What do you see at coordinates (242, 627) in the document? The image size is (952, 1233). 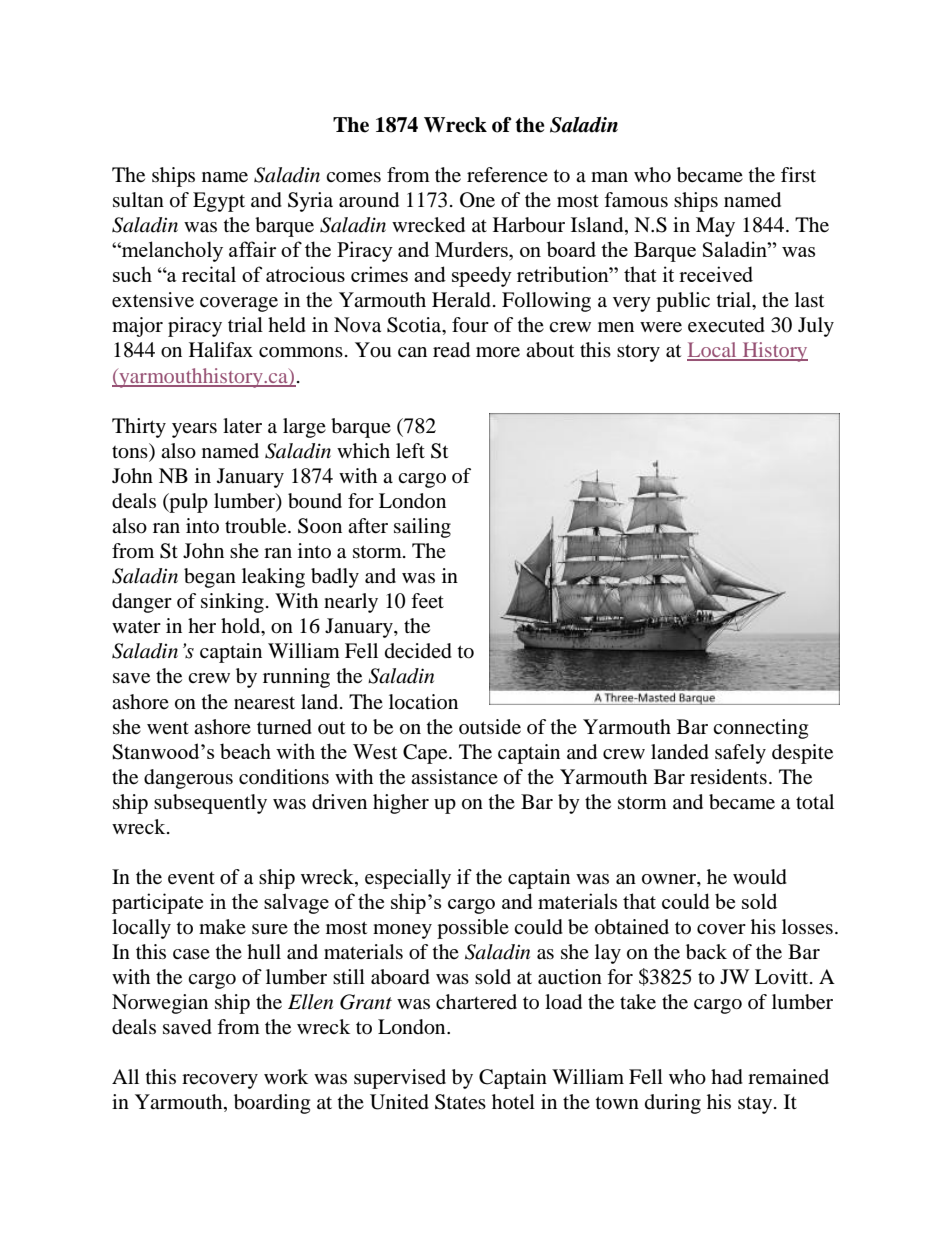 I see `hold` at bounding box center [242, 627].
